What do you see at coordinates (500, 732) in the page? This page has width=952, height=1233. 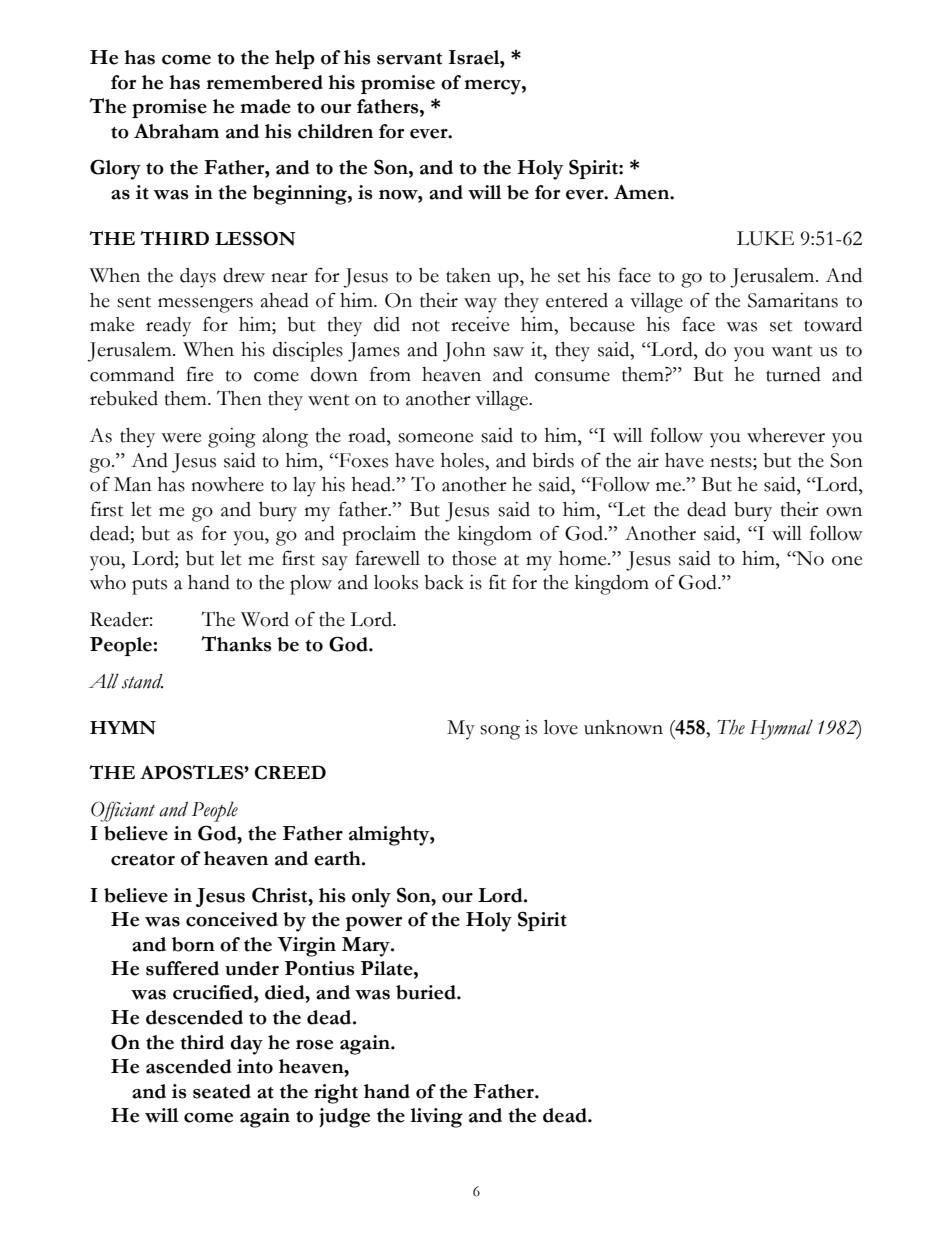 I see `song` at bounding box center [500, 732].
